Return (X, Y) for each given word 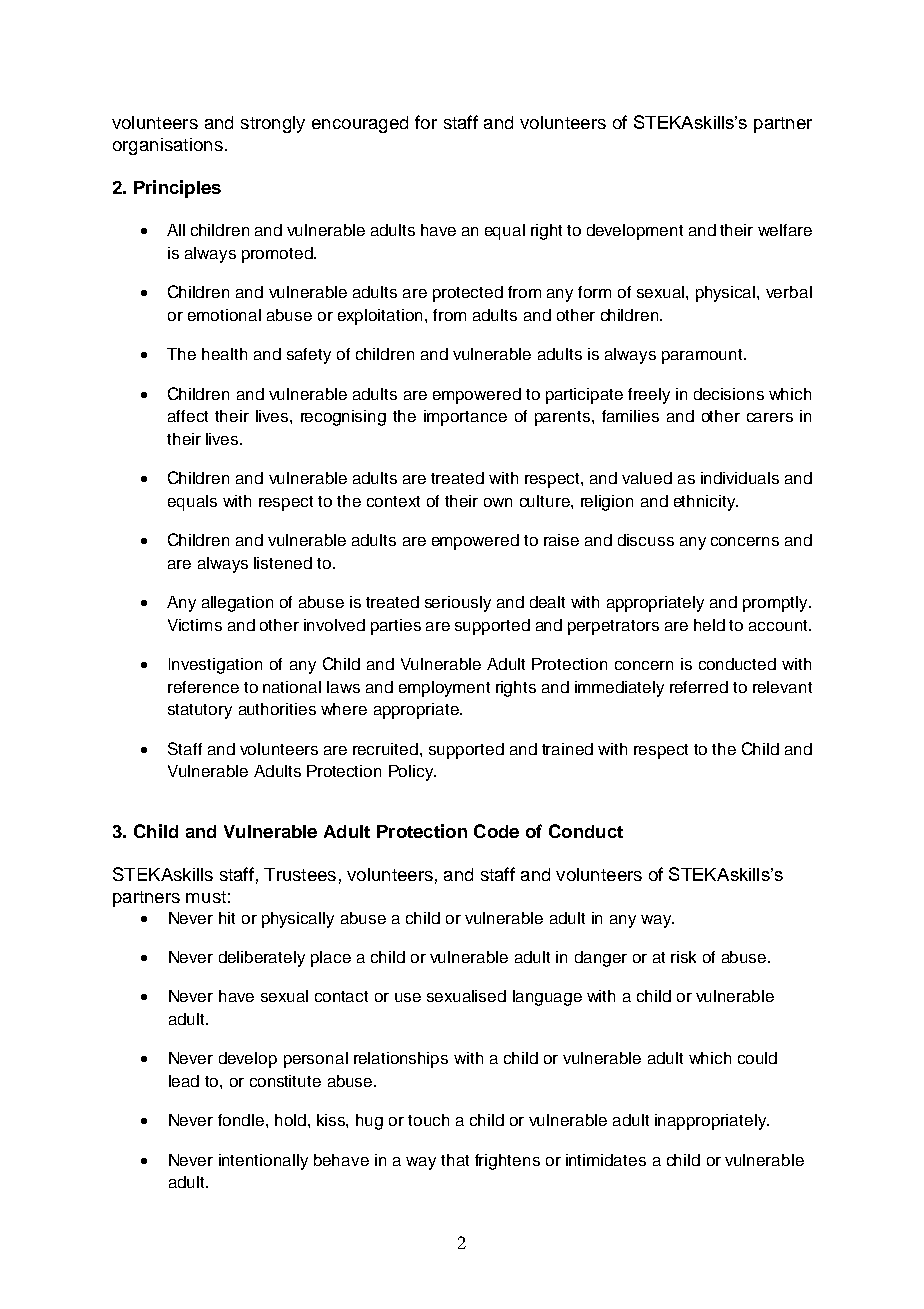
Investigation (215, 666)
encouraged (360, 124)
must (206, 897)
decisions (729, 394)
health (224, 354)
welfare (785, 230)
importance (465, 418)
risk (683, 957)
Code (496, 831)
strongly (273, 124)
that (455, 1160)
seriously (458, 604)
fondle (241, 1120)
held (709, 625)
